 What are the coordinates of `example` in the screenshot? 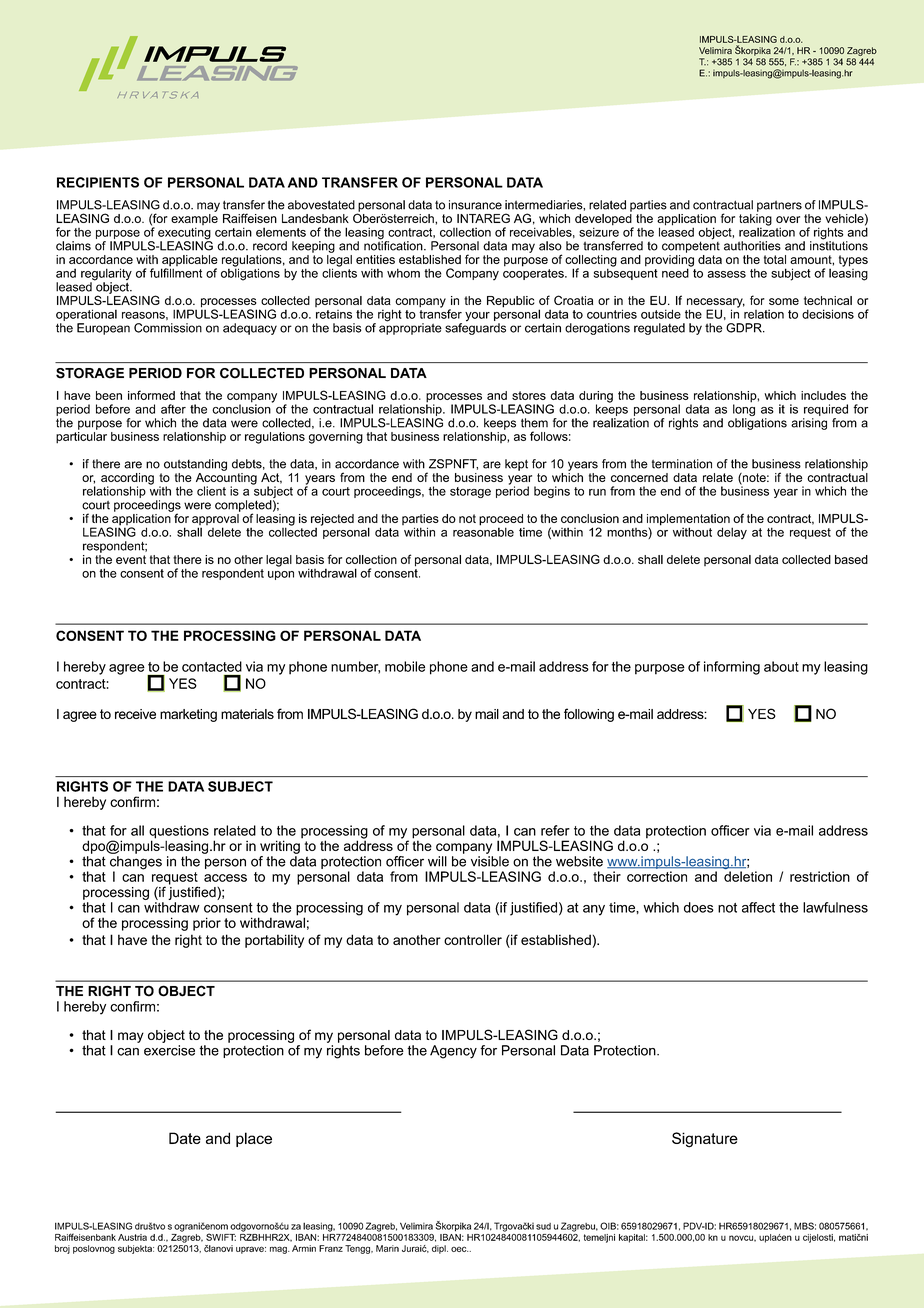 It's located at (194, 219).
